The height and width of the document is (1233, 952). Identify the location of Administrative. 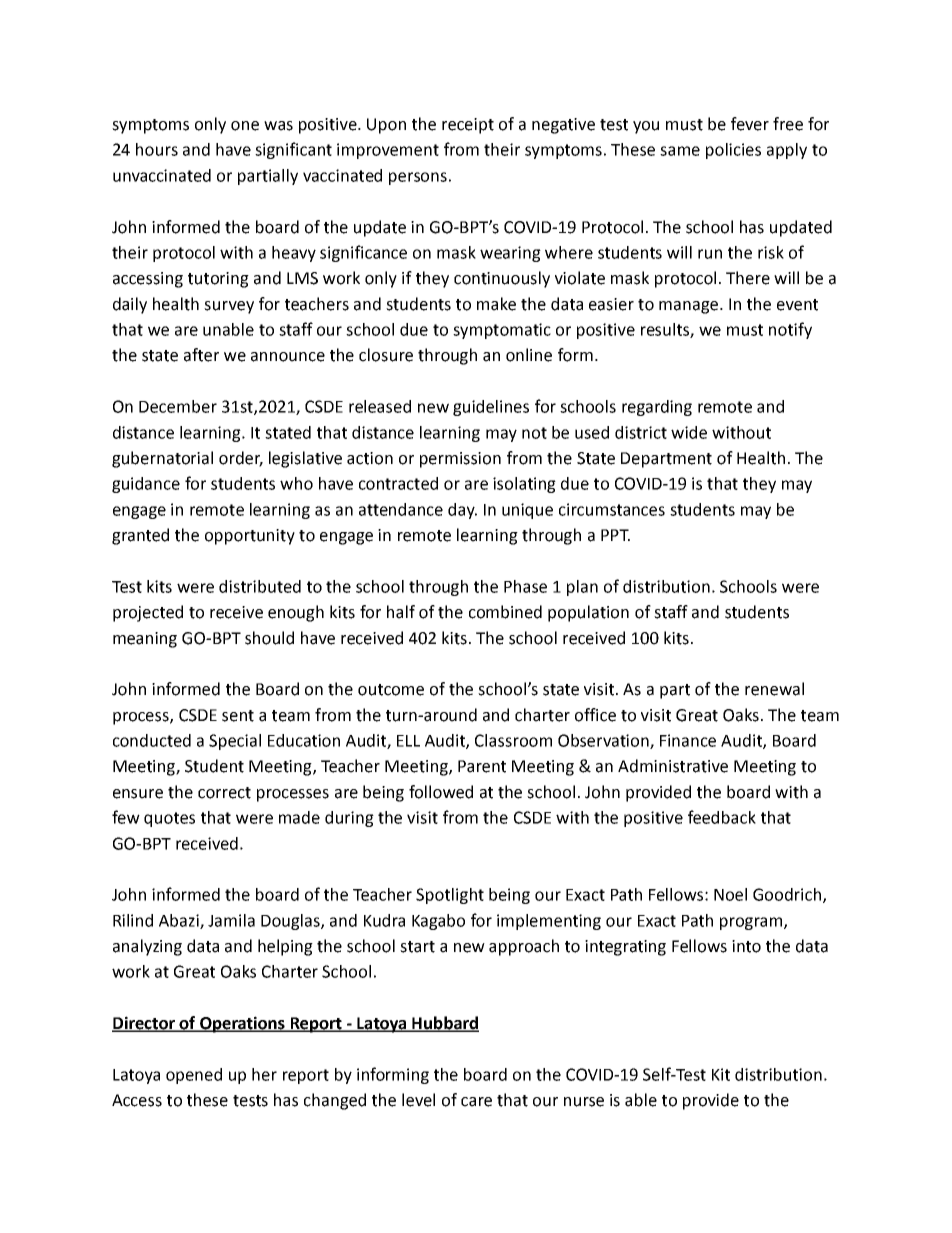
(673, 766).
